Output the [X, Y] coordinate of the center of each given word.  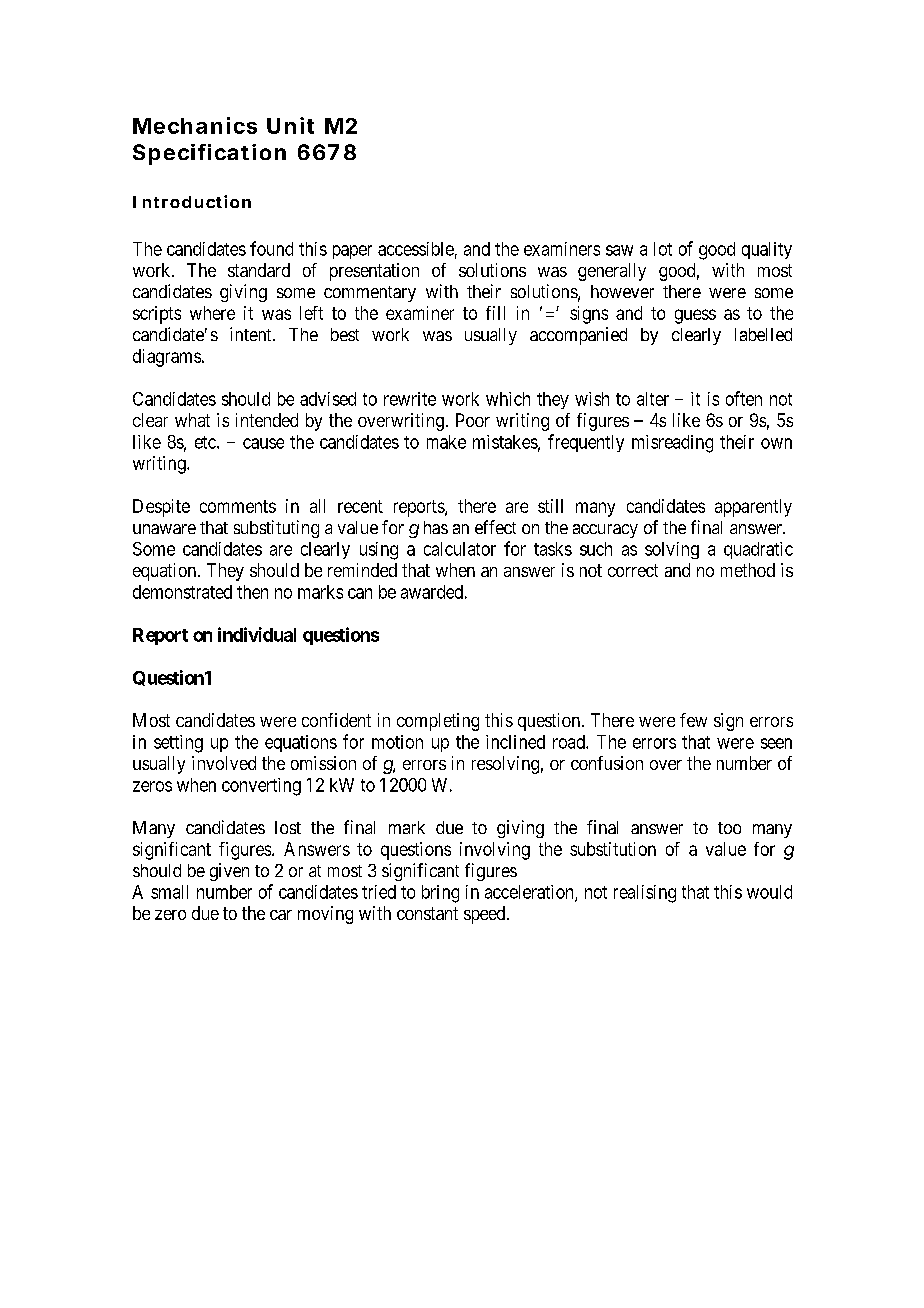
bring [440, 894]
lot [663, 249]
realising [645, 894]
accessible [416, 249]
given [229, 872]
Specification [209, 154]
